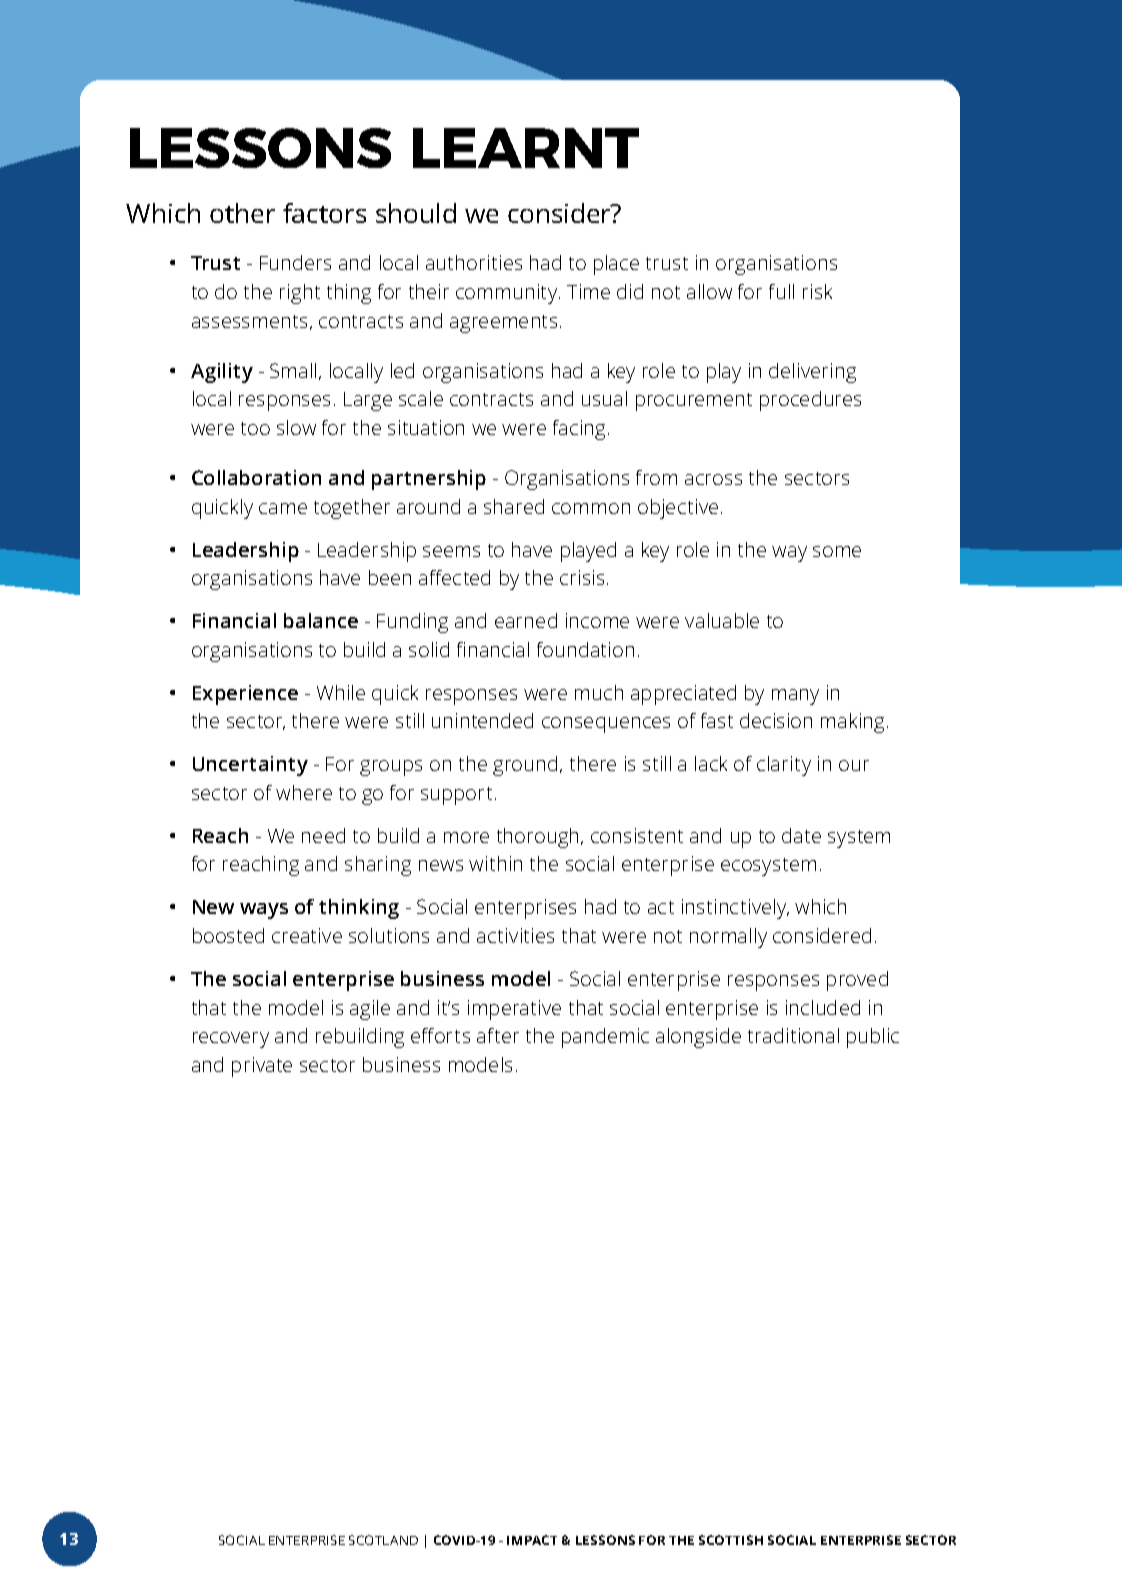 This image has width=1122, height=1586. Describe the element at coordinates (731, 1540) in the image. I see `SCOTTISH` at that location.
